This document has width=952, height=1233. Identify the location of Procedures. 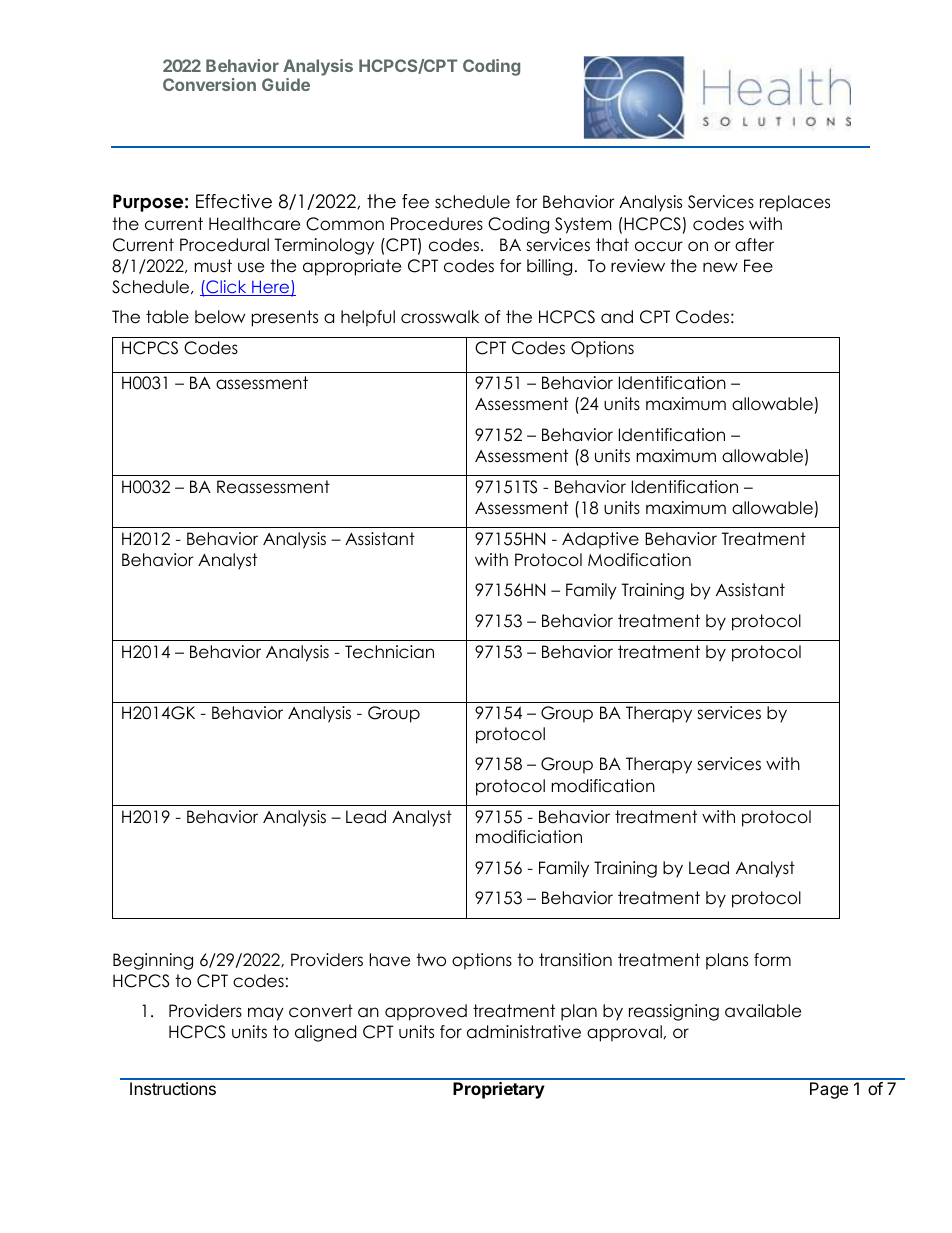
(437, 224).
